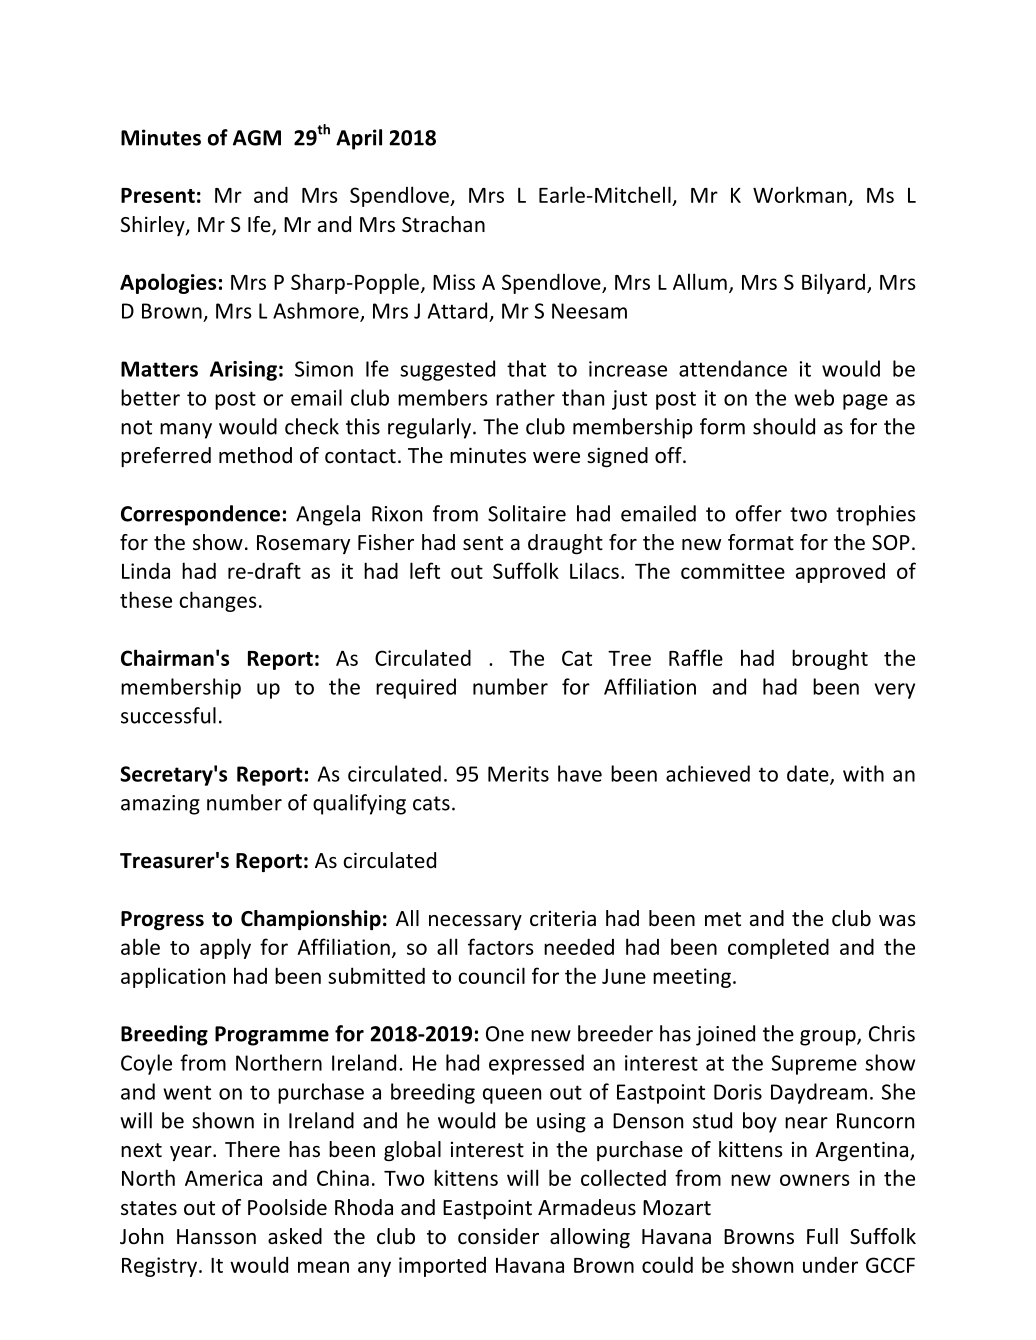 The image size is (1036, 1340). What do you see at coordinates (200, 515) in the screenshot?
I see `Correspondence` at bounding box center [200, 515].
